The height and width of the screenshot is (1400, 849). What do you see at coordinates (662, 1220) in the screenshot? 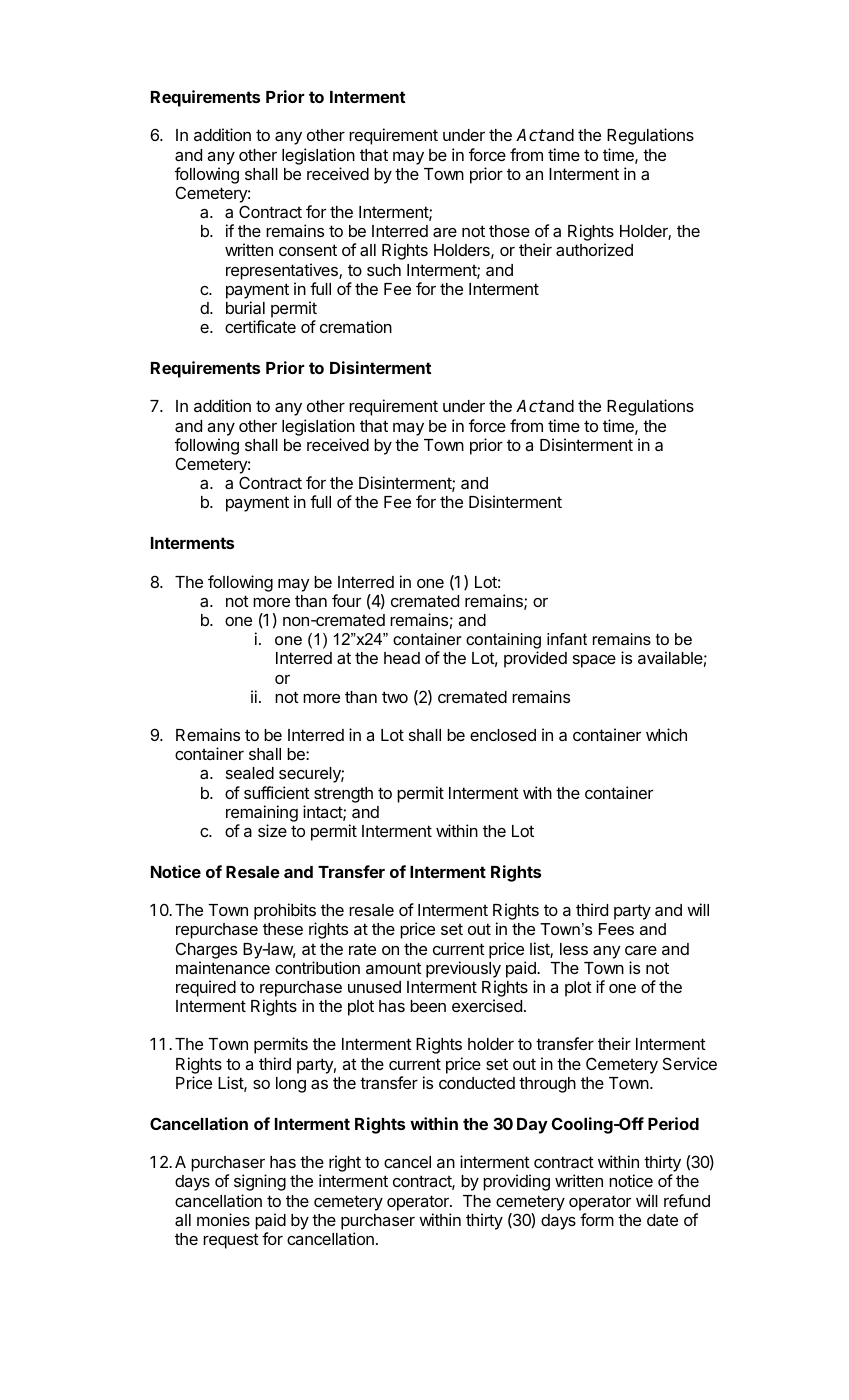
I see `date` at bounding box center [662, 1220].
